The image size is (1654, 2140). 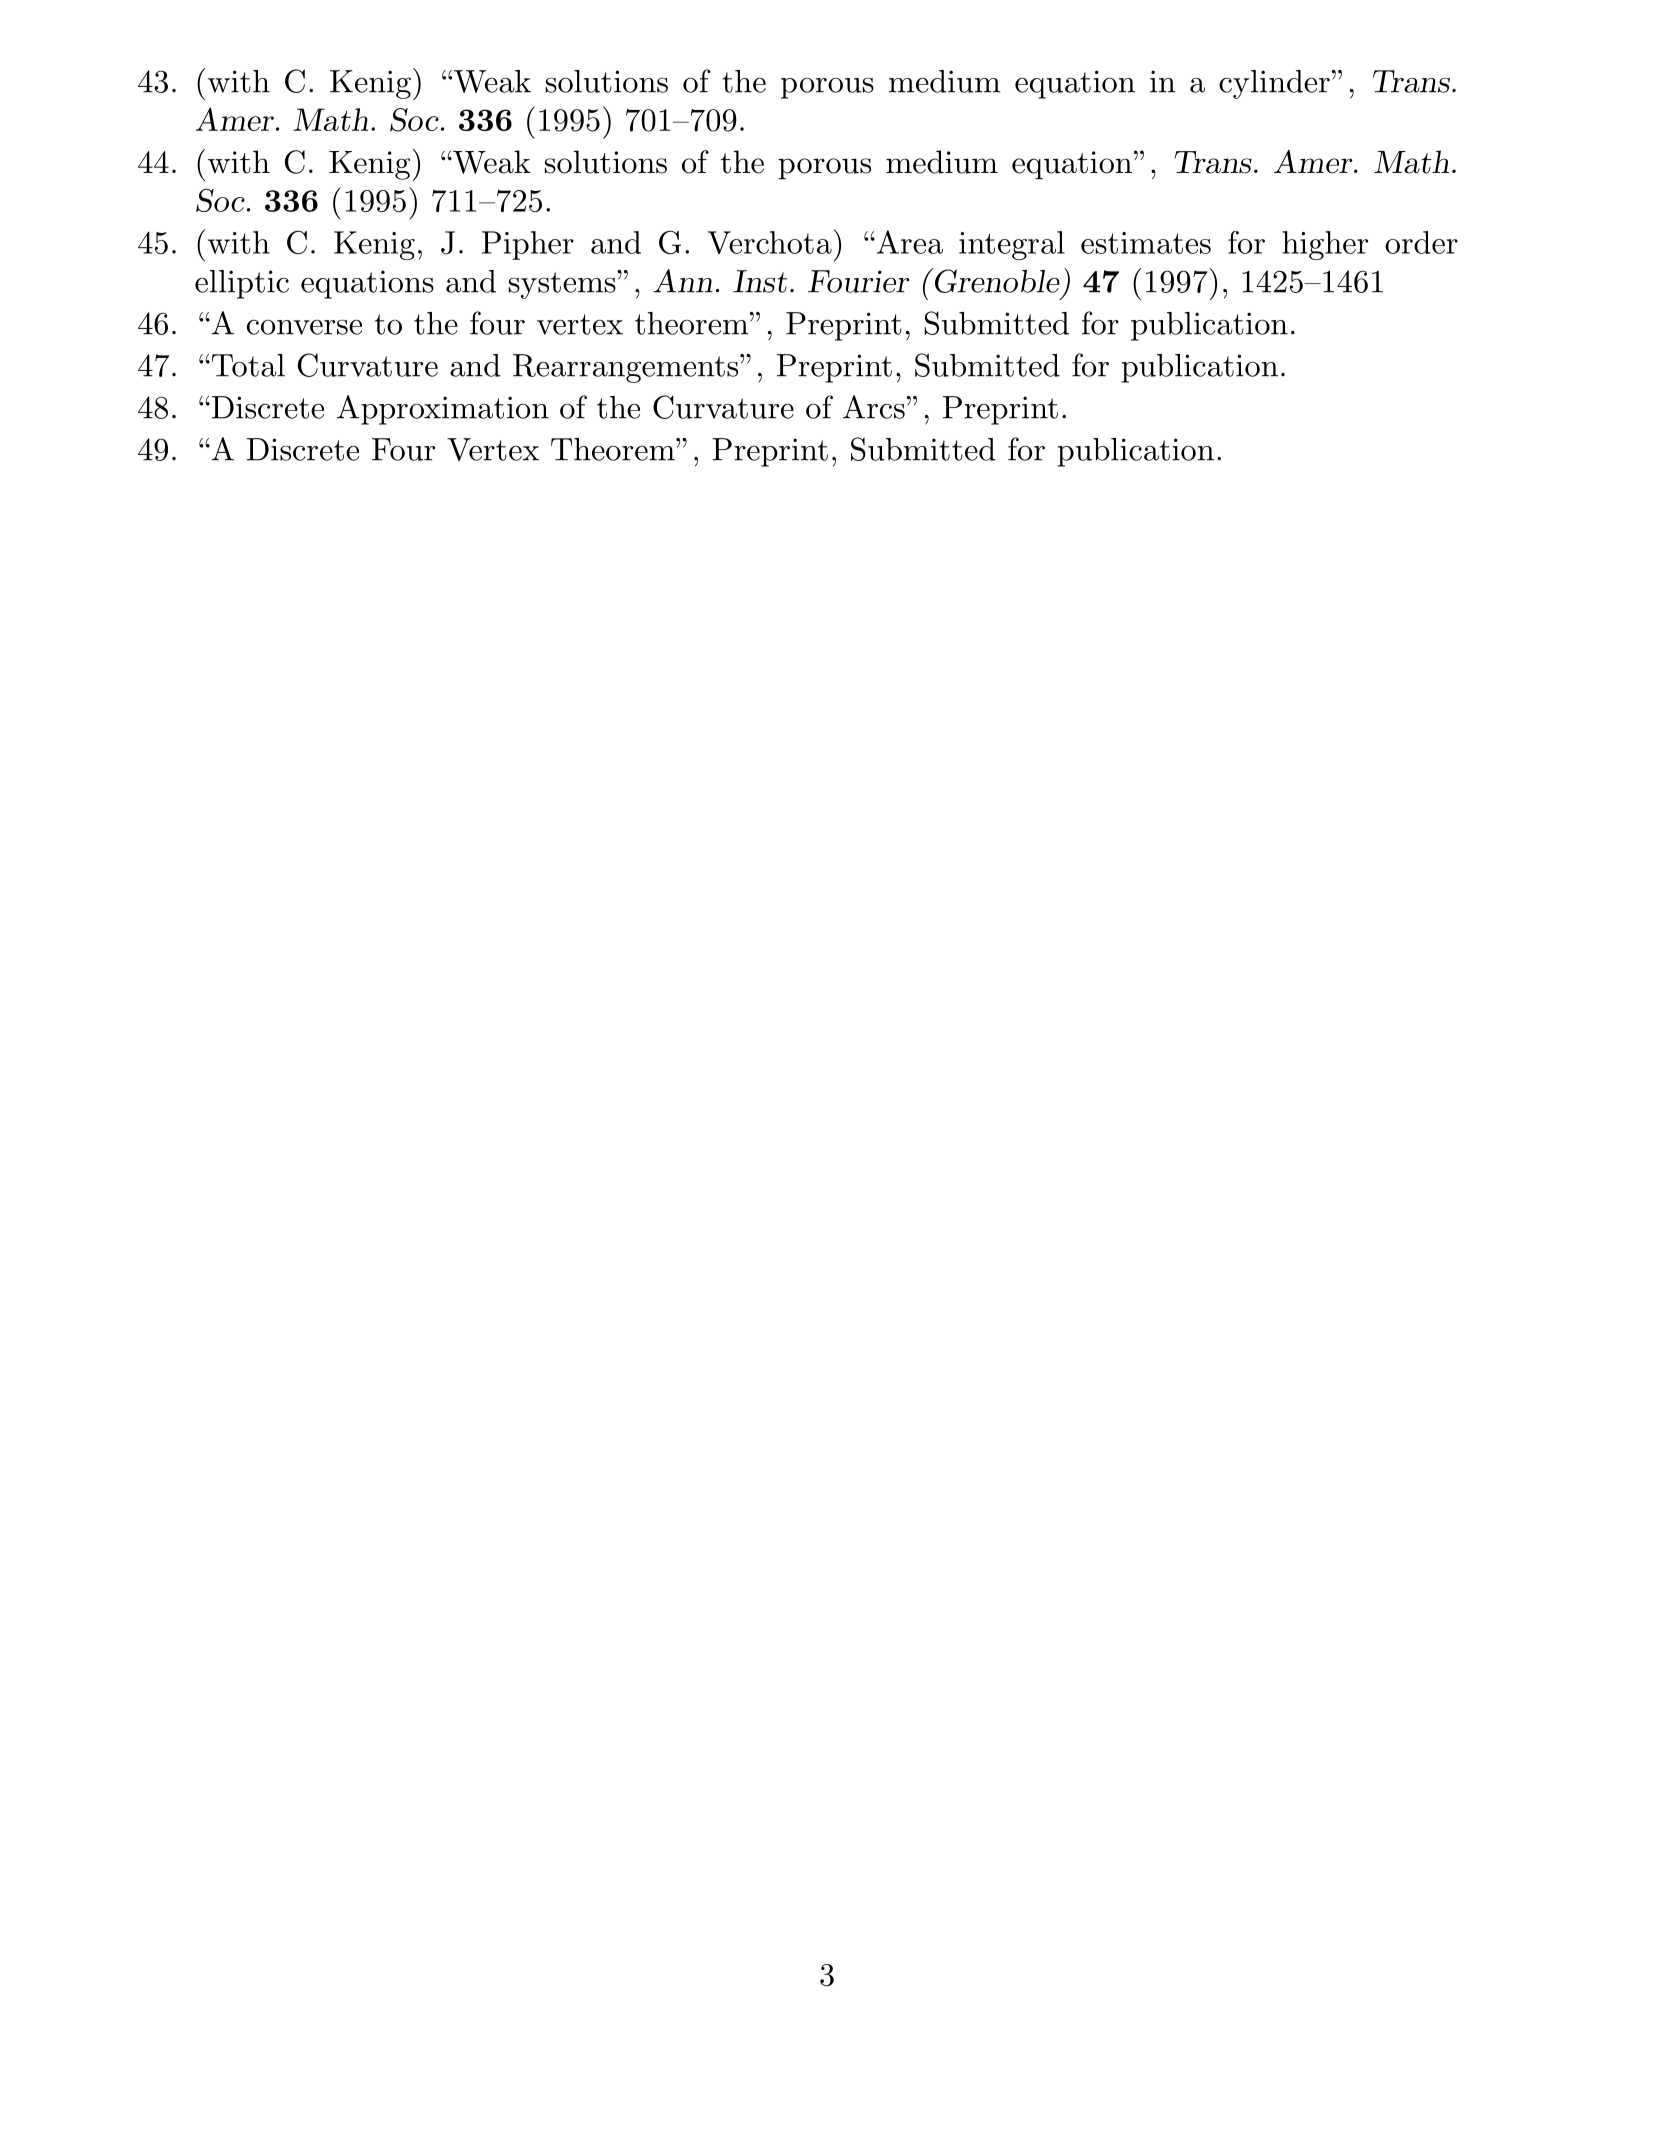 What do you see at coordinates (242, 284) in the document?
I see `elliptic` at bounding box center [242, 284].
